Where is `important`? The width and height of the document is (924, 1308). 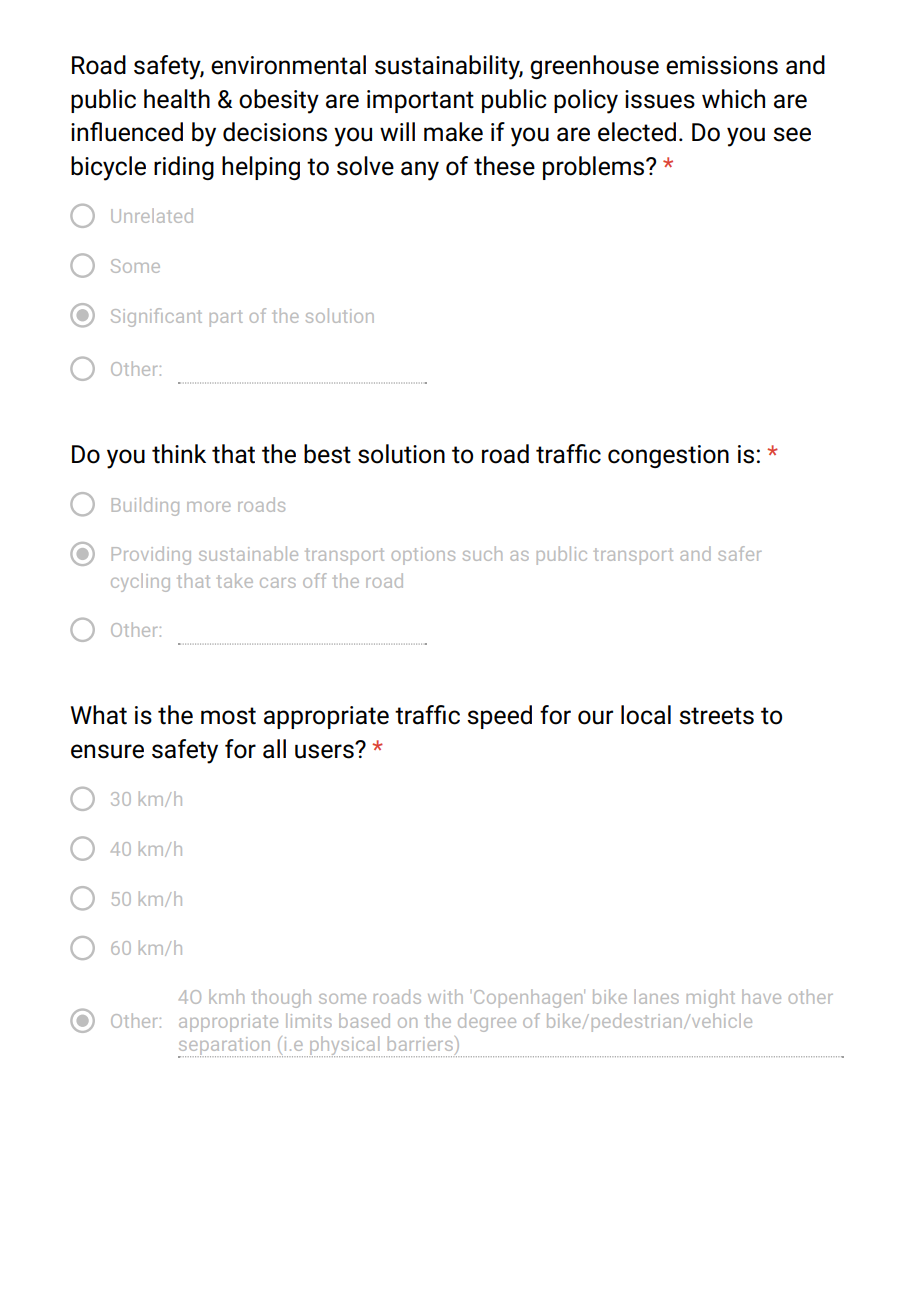
important is located at coordinates (420, 101).
